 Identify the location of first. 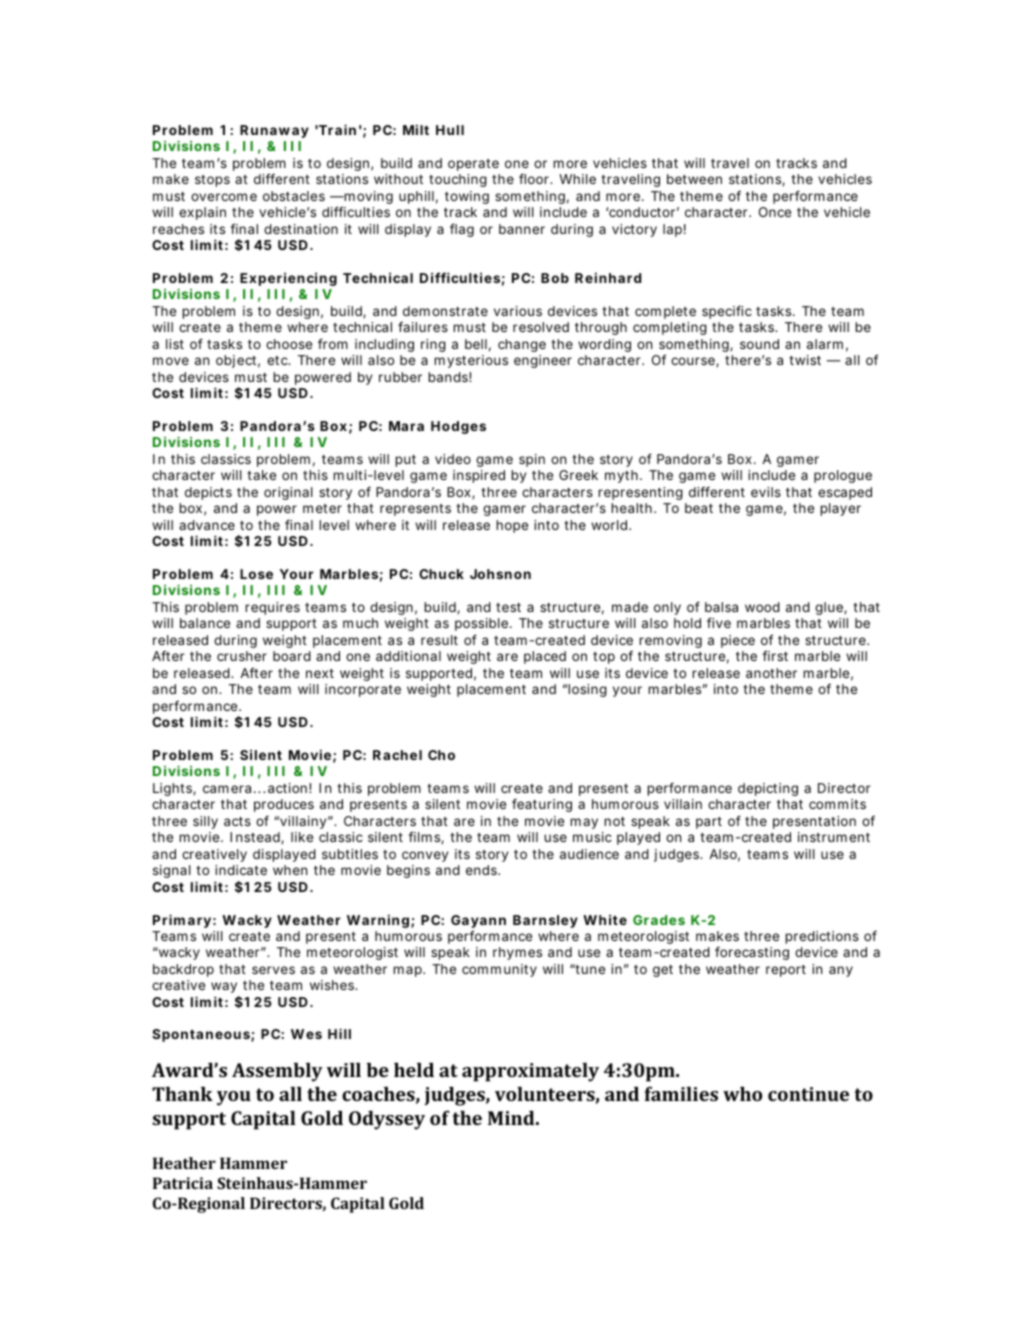
(775, 655).
